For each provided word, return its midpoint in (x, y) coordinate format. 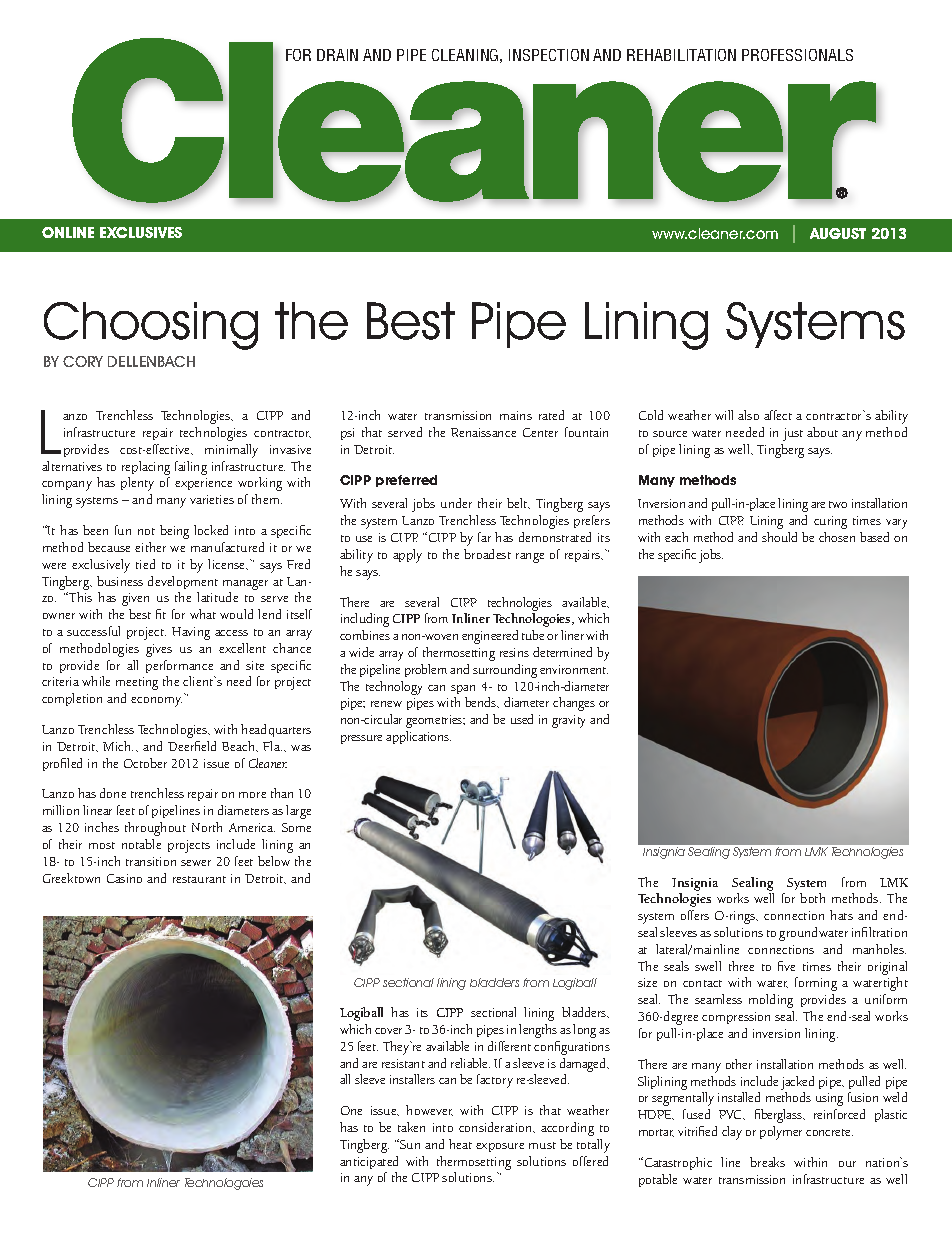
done (113, 793)
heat (460, 1144)
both (812, 898)
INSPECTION (549, 55)
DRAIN (337, 55)
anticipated (369, 1162)
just (793, 434)
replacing (146, 468)
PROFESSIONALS (797, 55)
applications (418, 737)
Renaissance (483, 432)
